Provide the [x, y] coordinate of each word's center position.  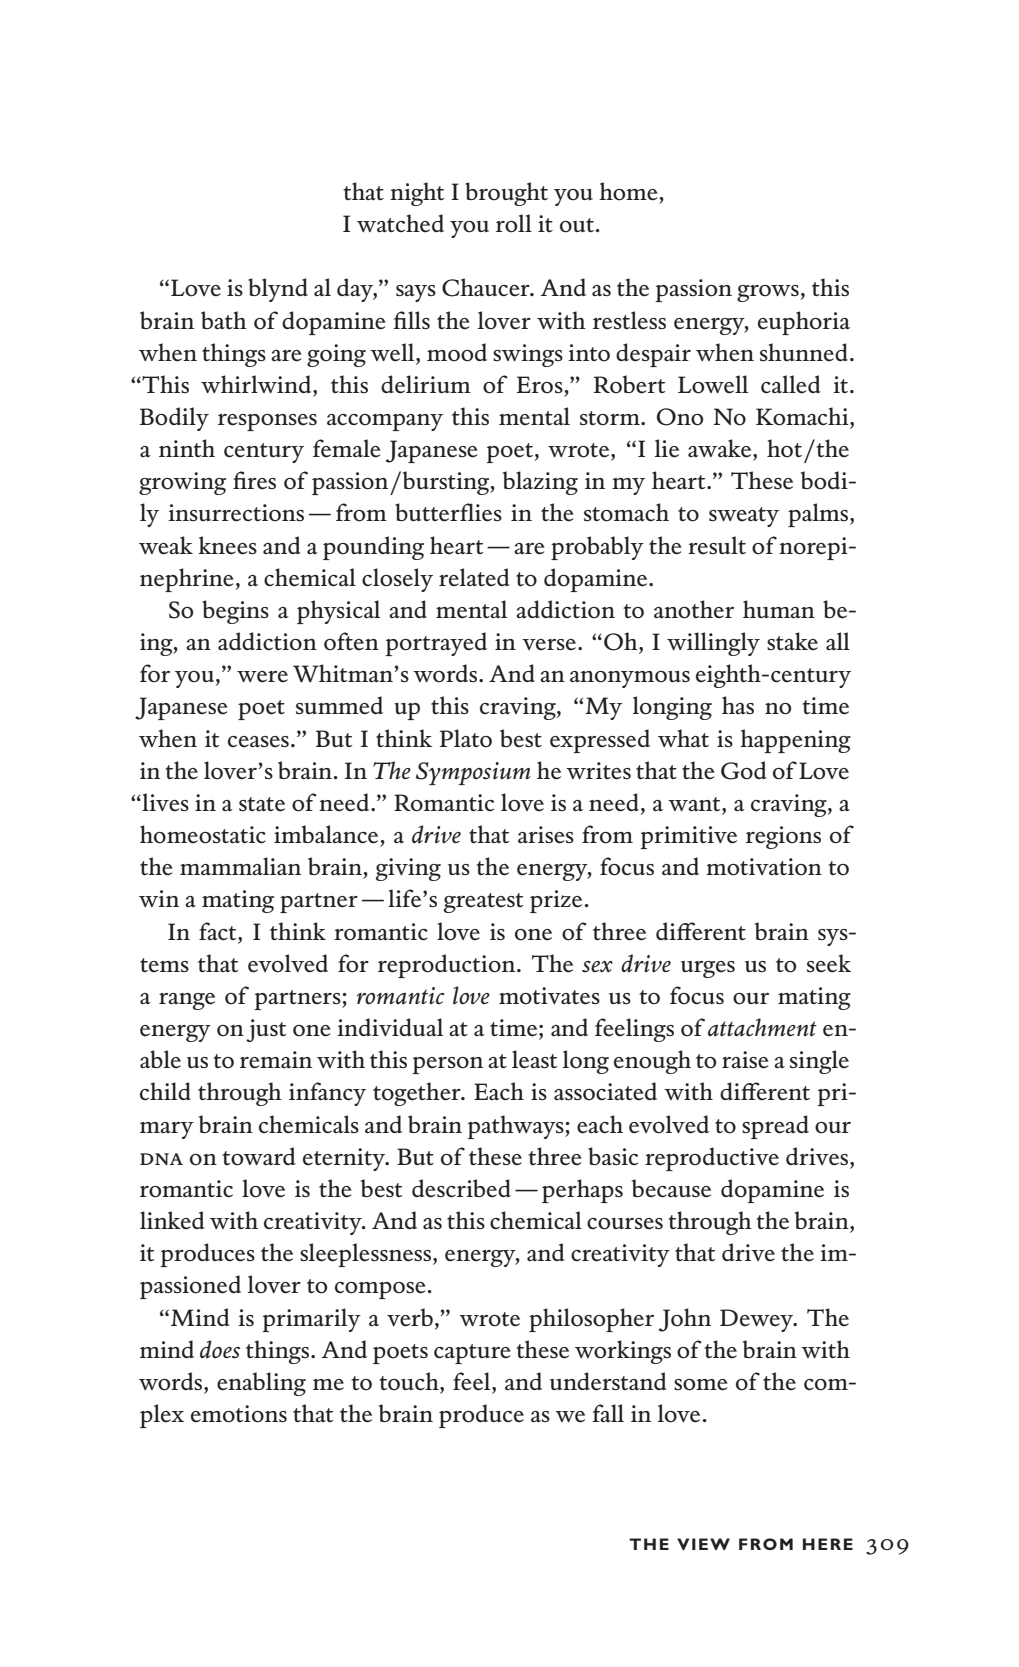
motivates [549, 996]
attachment [762, 1027]
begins [235, 612]
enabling [261, 1384]
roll [514, 223]
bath [224, 320]
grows [768, 293]
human [779, 609]
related [474, 577]
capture [472, 1354]
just [266, 1030]
